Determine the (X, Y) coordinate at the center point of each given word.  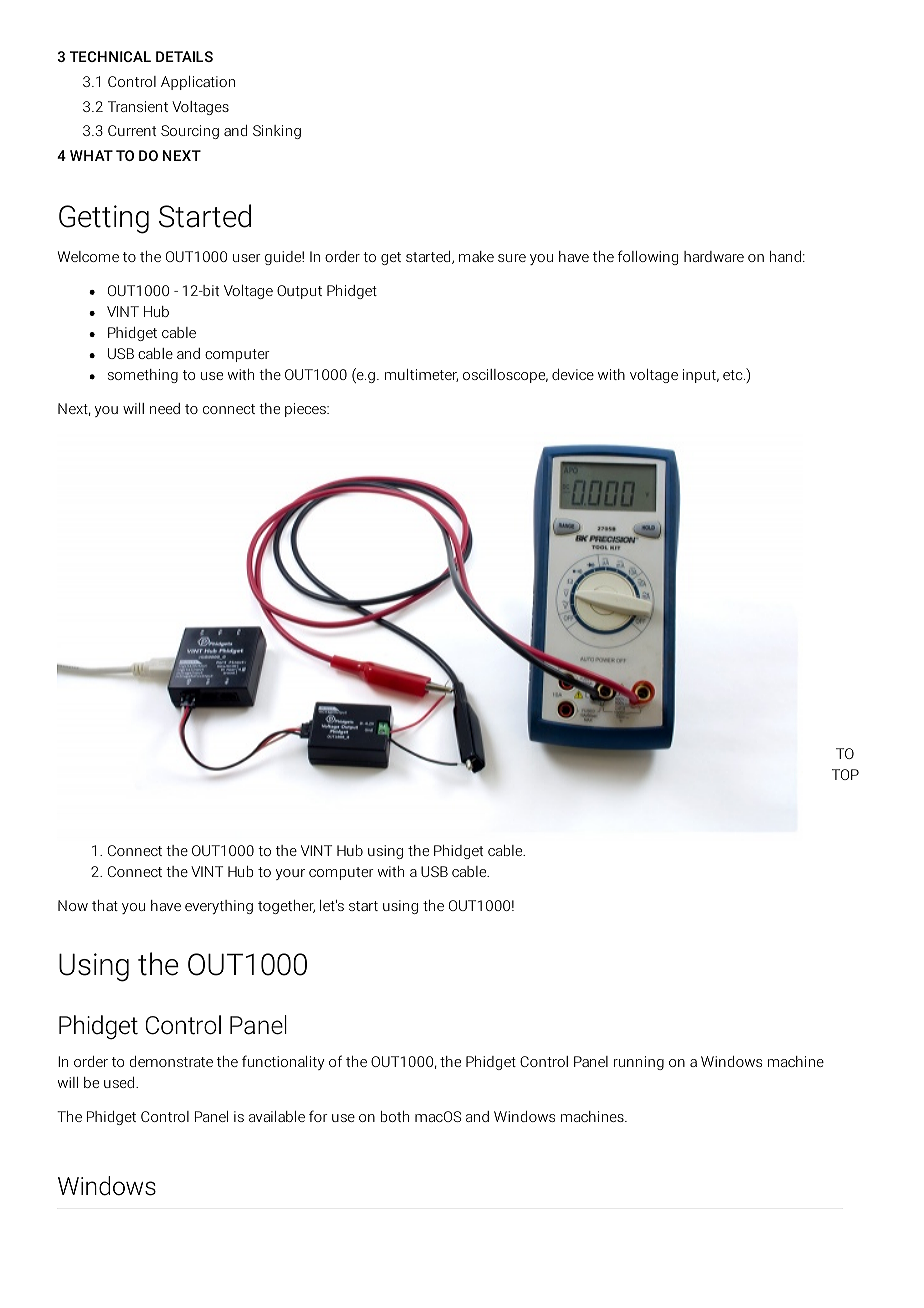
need (165, 408)
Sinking (277, 132)
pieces (306, 410)
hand (785, 256)
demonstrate (171, 1061)
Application (198, 83)
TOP (845, 774)
